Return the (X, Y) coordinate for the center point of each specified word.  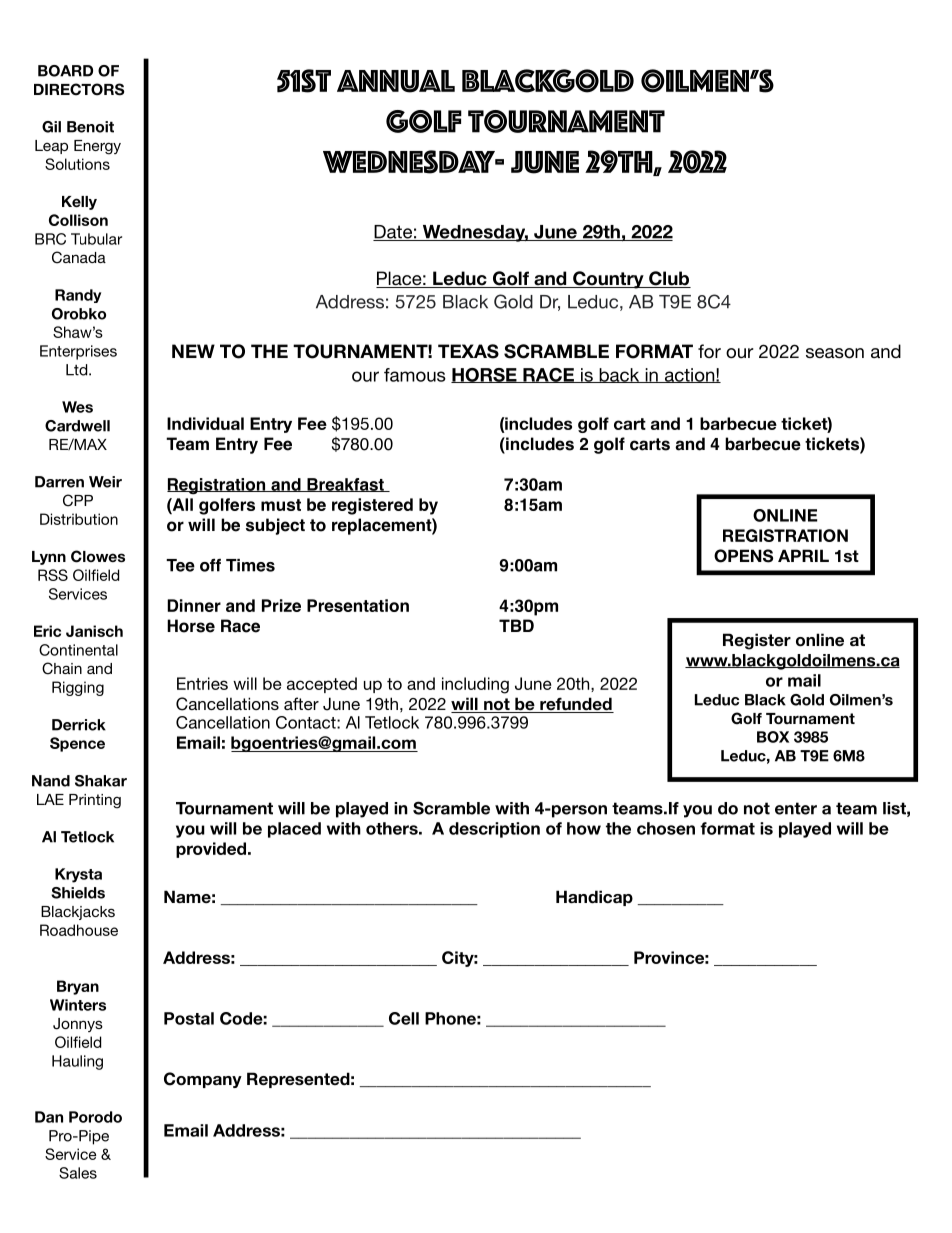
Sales (78, 1173)
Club (669, 279)
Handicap (594, 898)
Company (203, 1080)
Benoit (90, 127)
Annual (396, 81)
